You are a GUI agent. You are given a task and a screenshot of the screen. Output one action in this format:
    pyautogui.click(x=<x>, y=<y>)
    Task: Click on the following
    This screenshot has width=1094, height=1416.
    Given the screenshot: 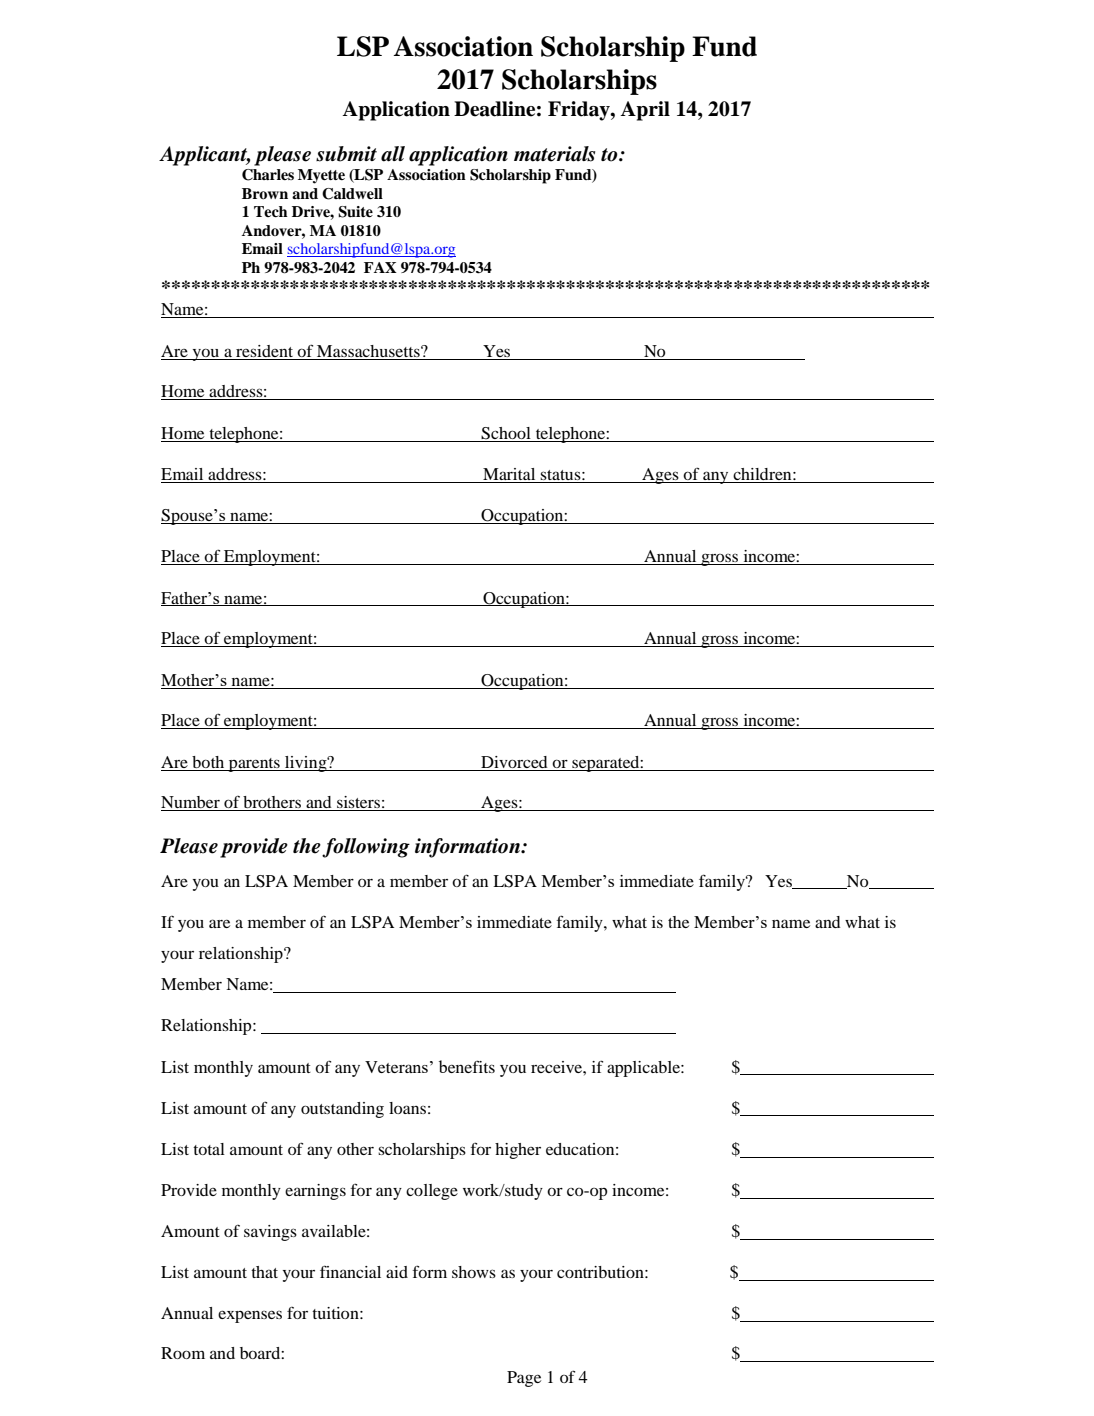 What is the action you would take?
    pyautogui.click(x=366, y=848)
